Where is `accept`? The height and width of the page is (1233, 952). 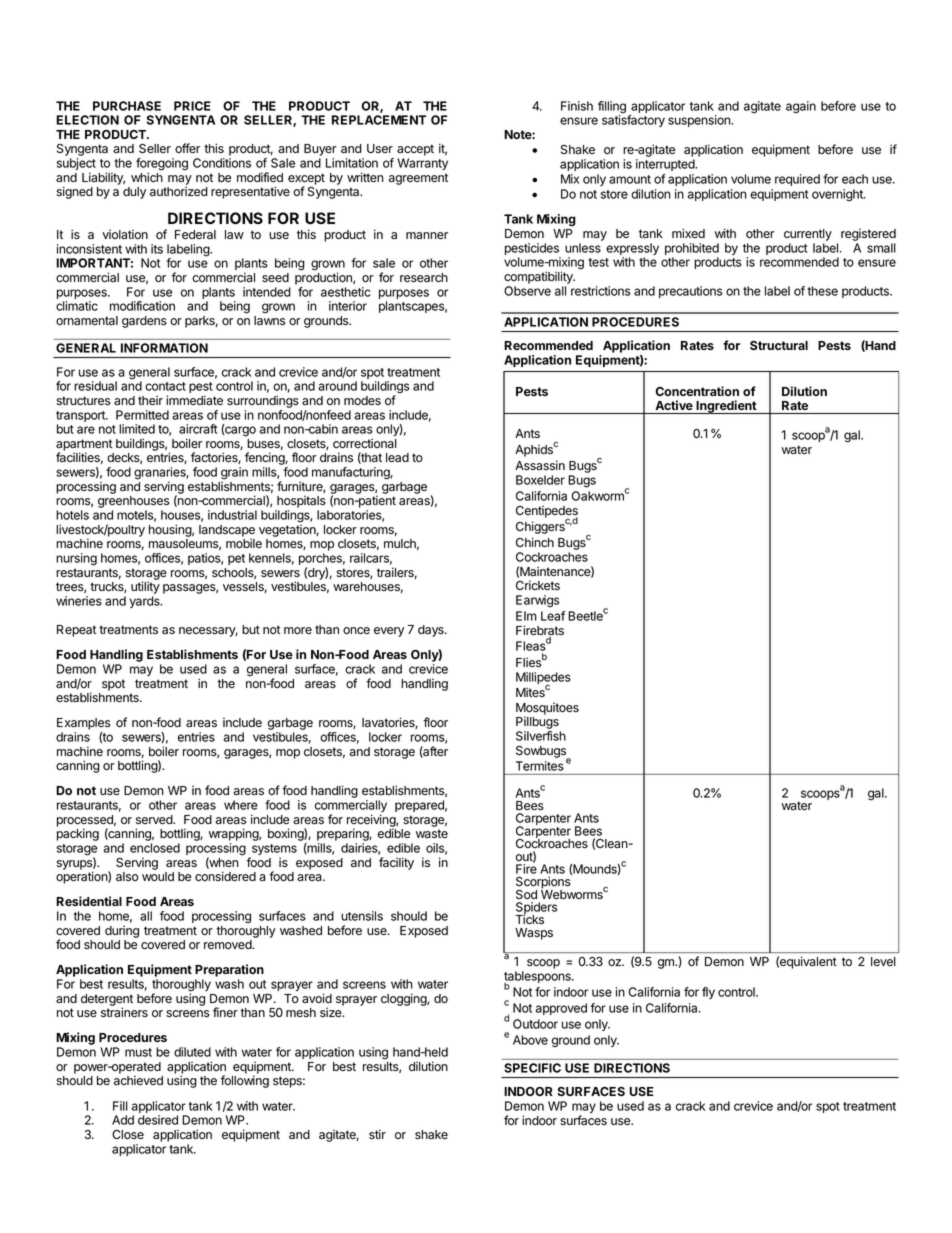 accept is located at coordinates (415, 150).
